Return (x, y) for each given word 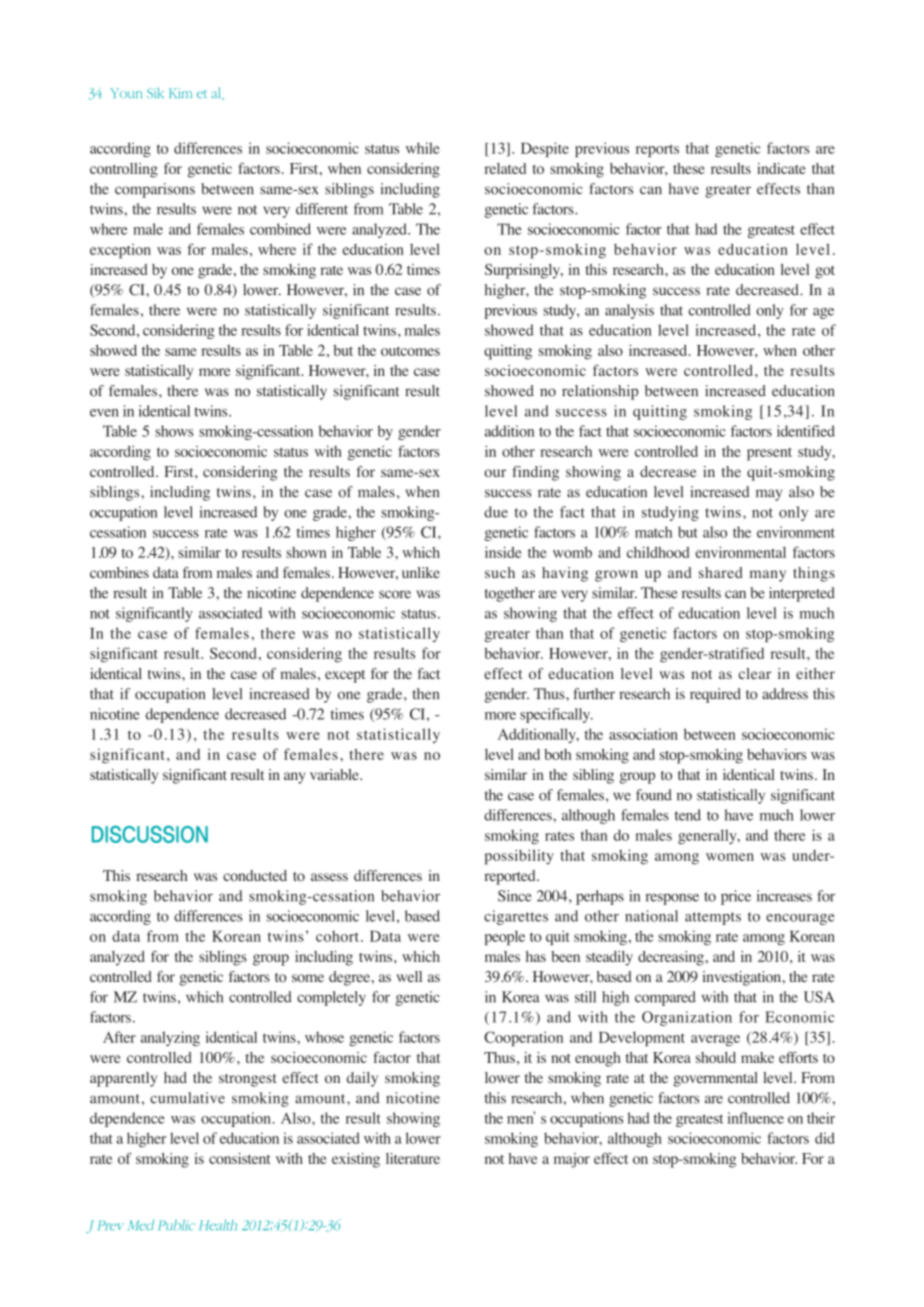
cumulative (187, 1098)
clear (754, 673)
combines (119, 573)
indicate (781, 168)
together (510, 594)
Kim (180, 93)
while (423, 148)
